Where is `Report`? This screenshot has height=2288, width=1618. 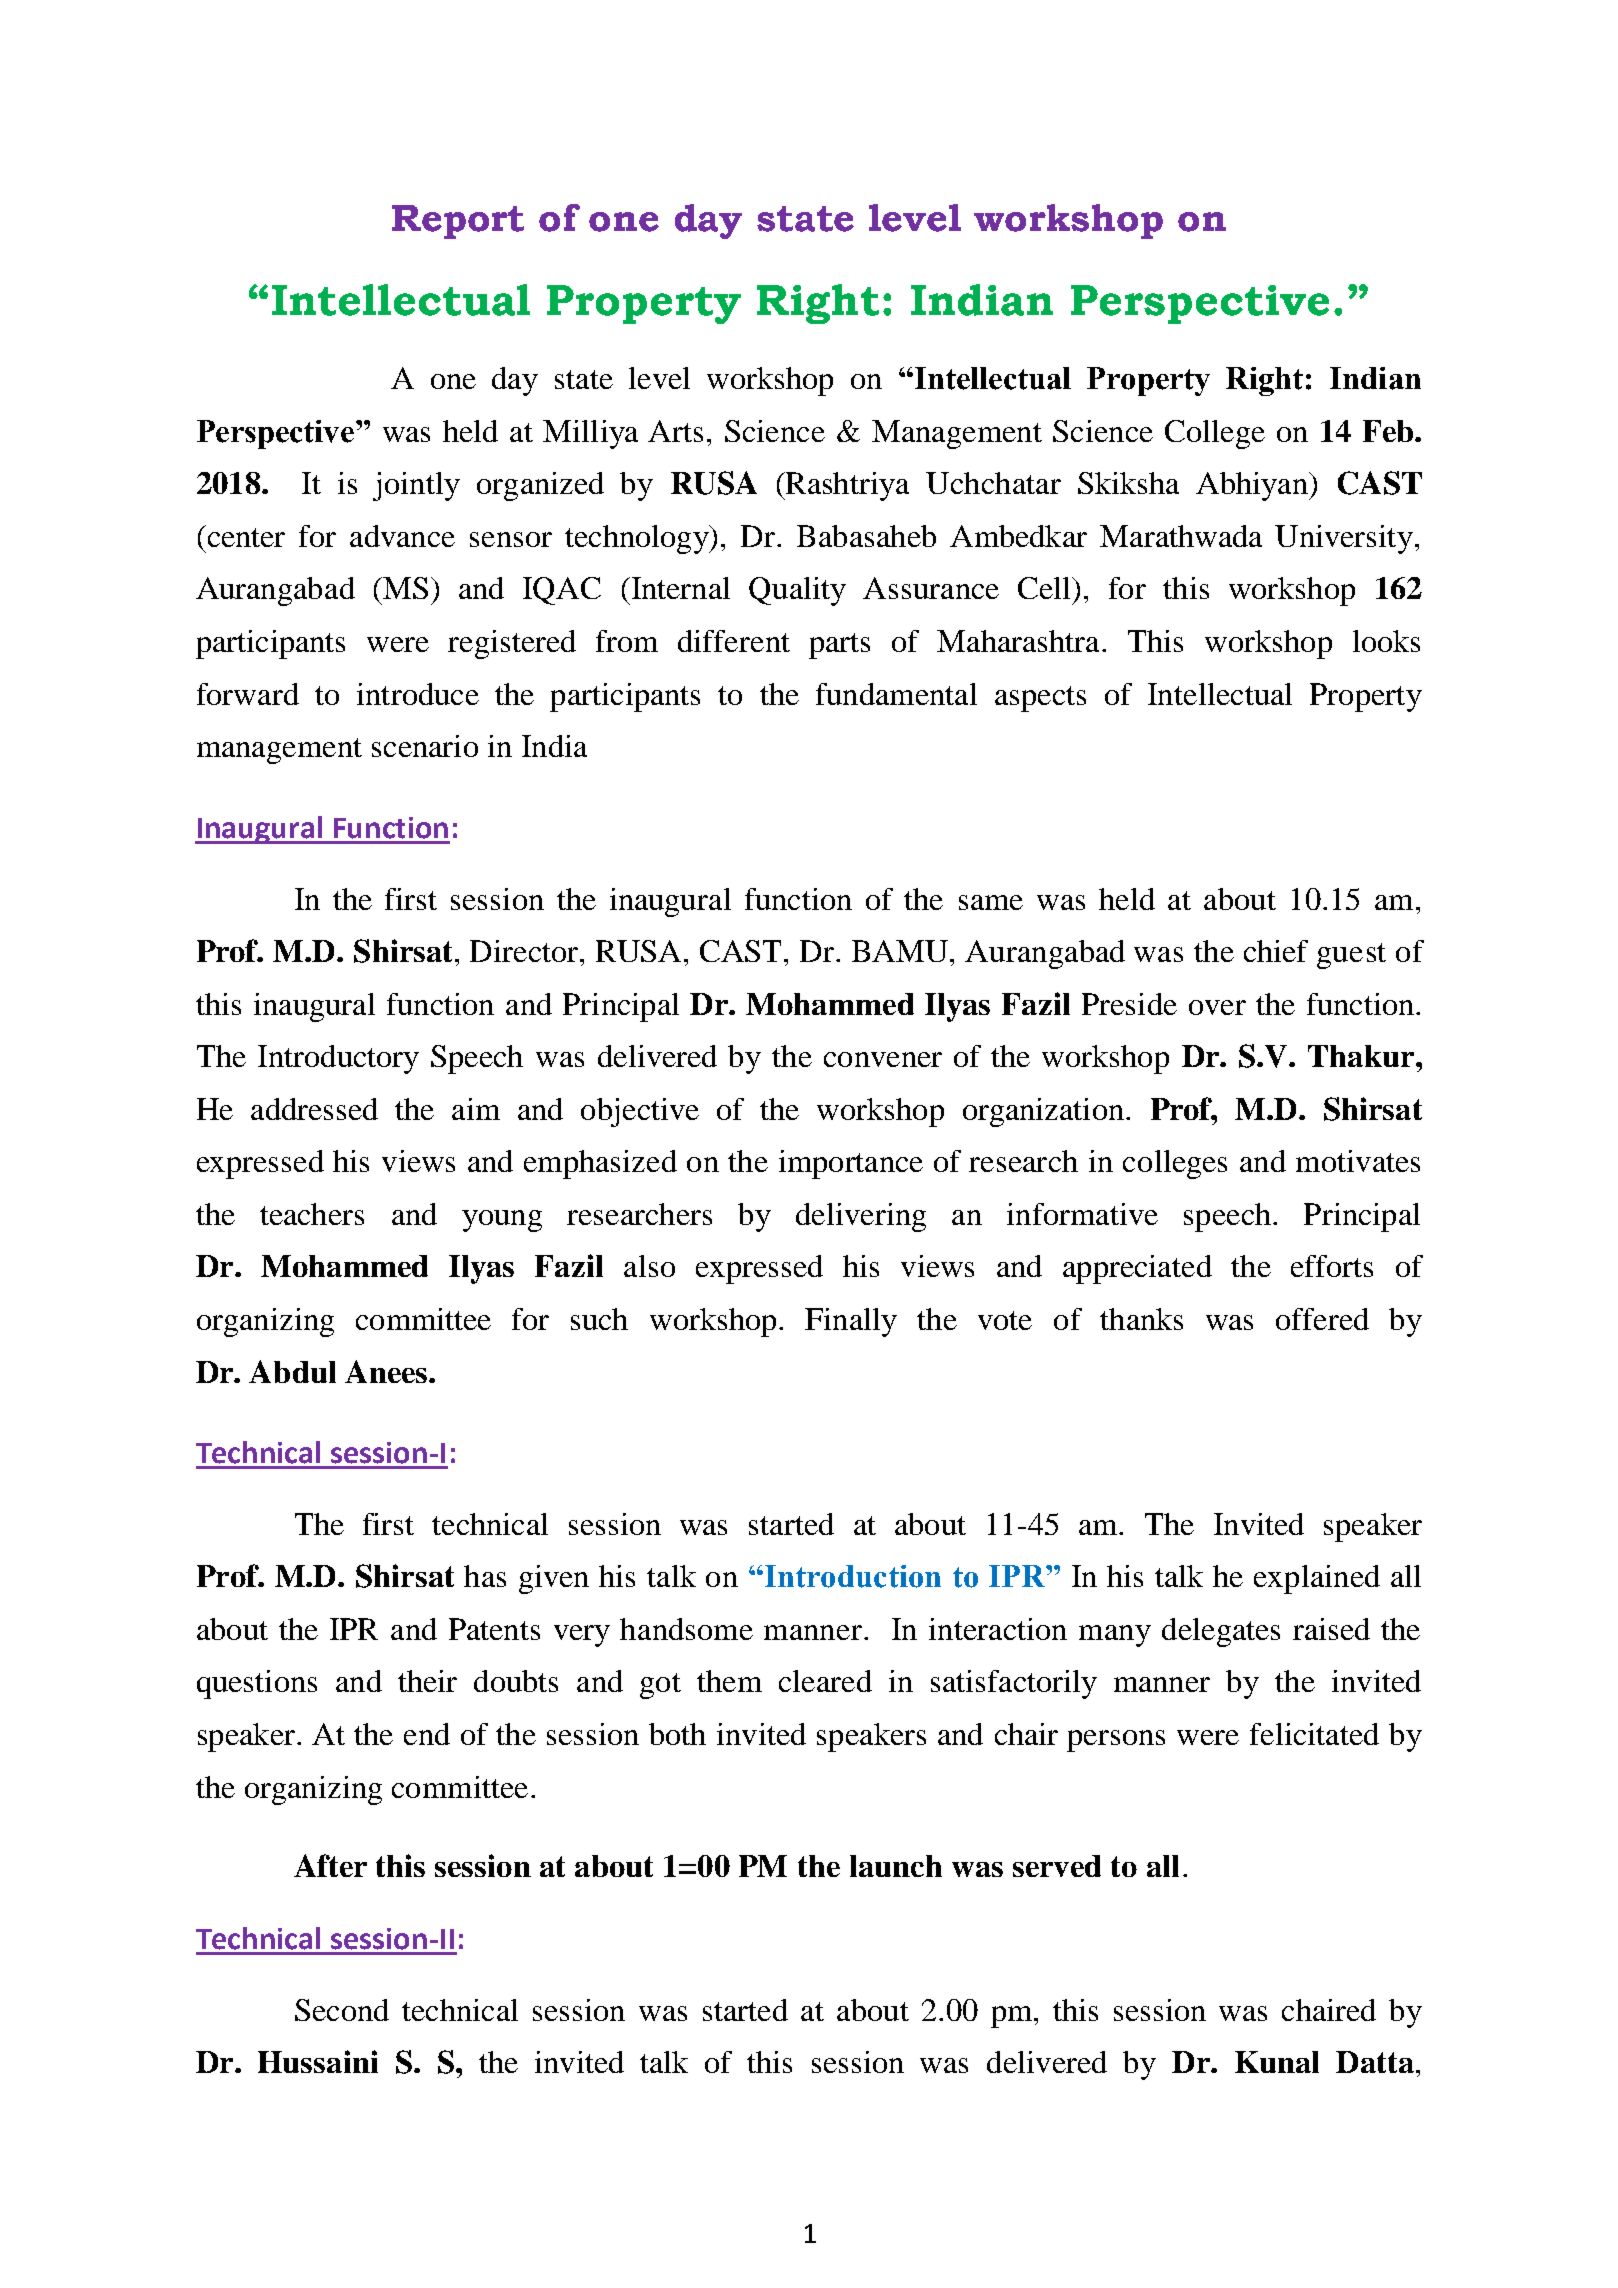 Report is located at coordinates (458, 222).
